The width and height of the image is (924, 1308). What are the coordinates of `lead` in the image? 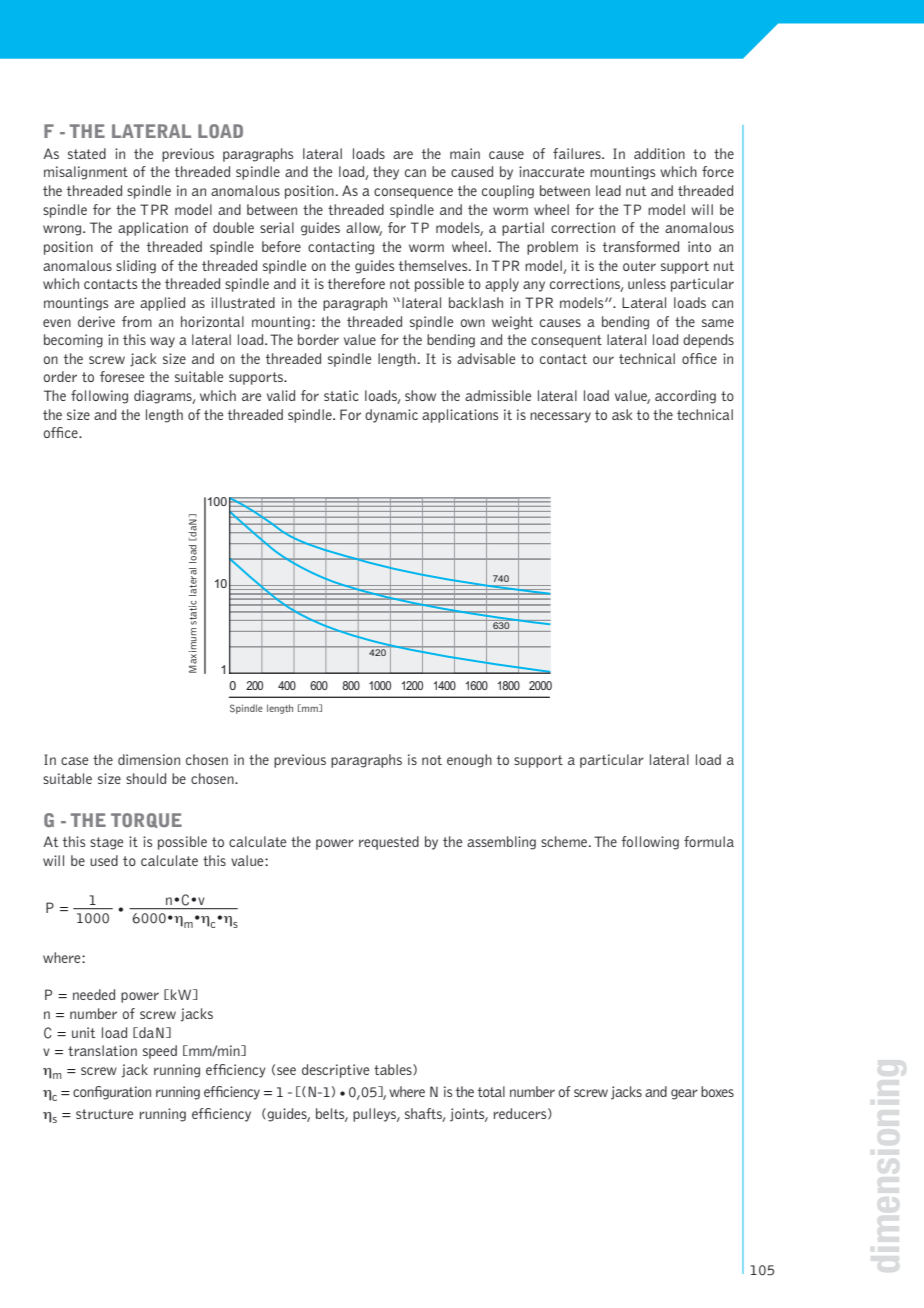 It's located at (608, 190).
